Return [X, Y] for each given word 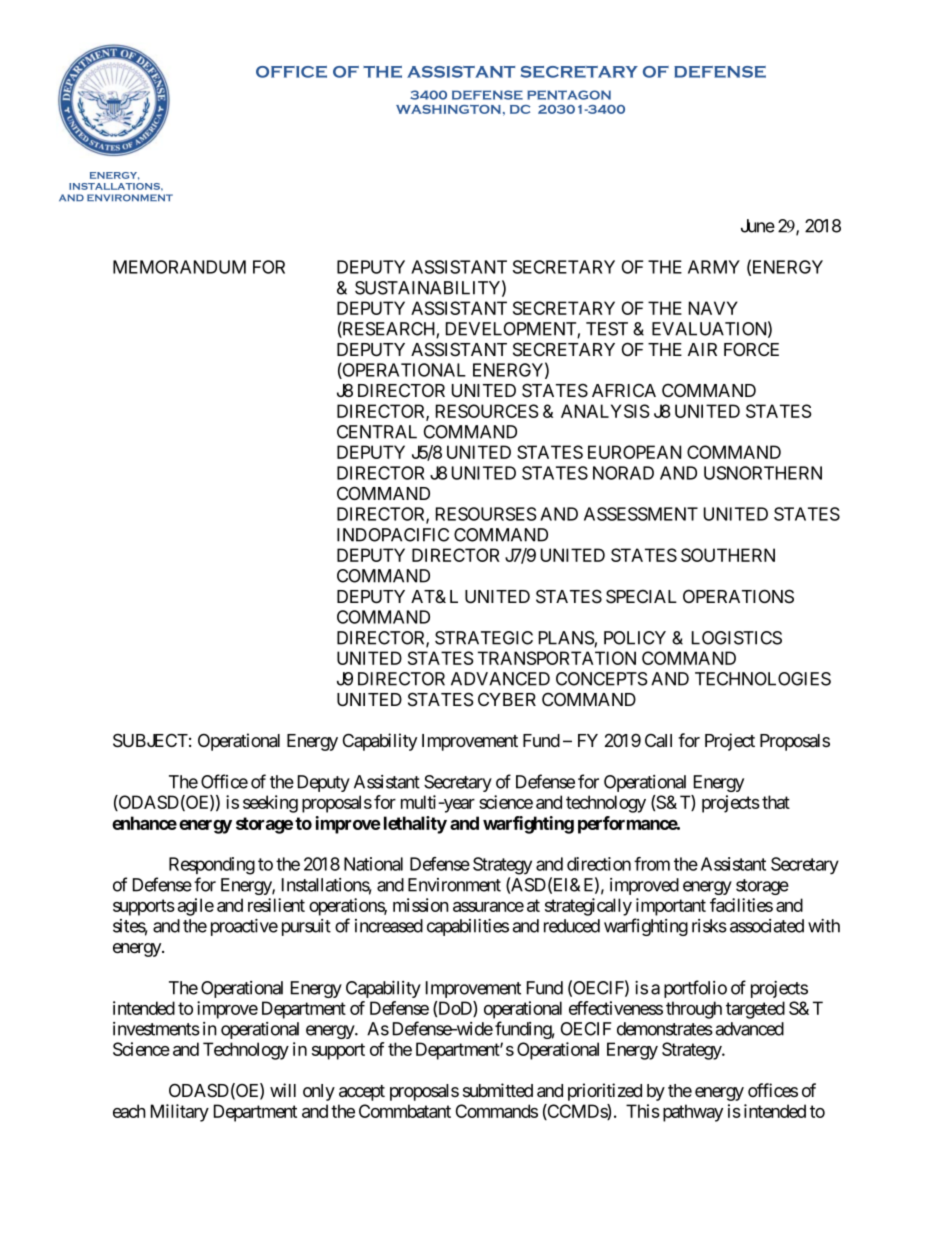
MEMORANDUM [179, 267]
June [758, 226]
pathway [693, 1113]
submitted [498, 1090]
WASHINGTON [448, 109]
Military [180, 1113]
